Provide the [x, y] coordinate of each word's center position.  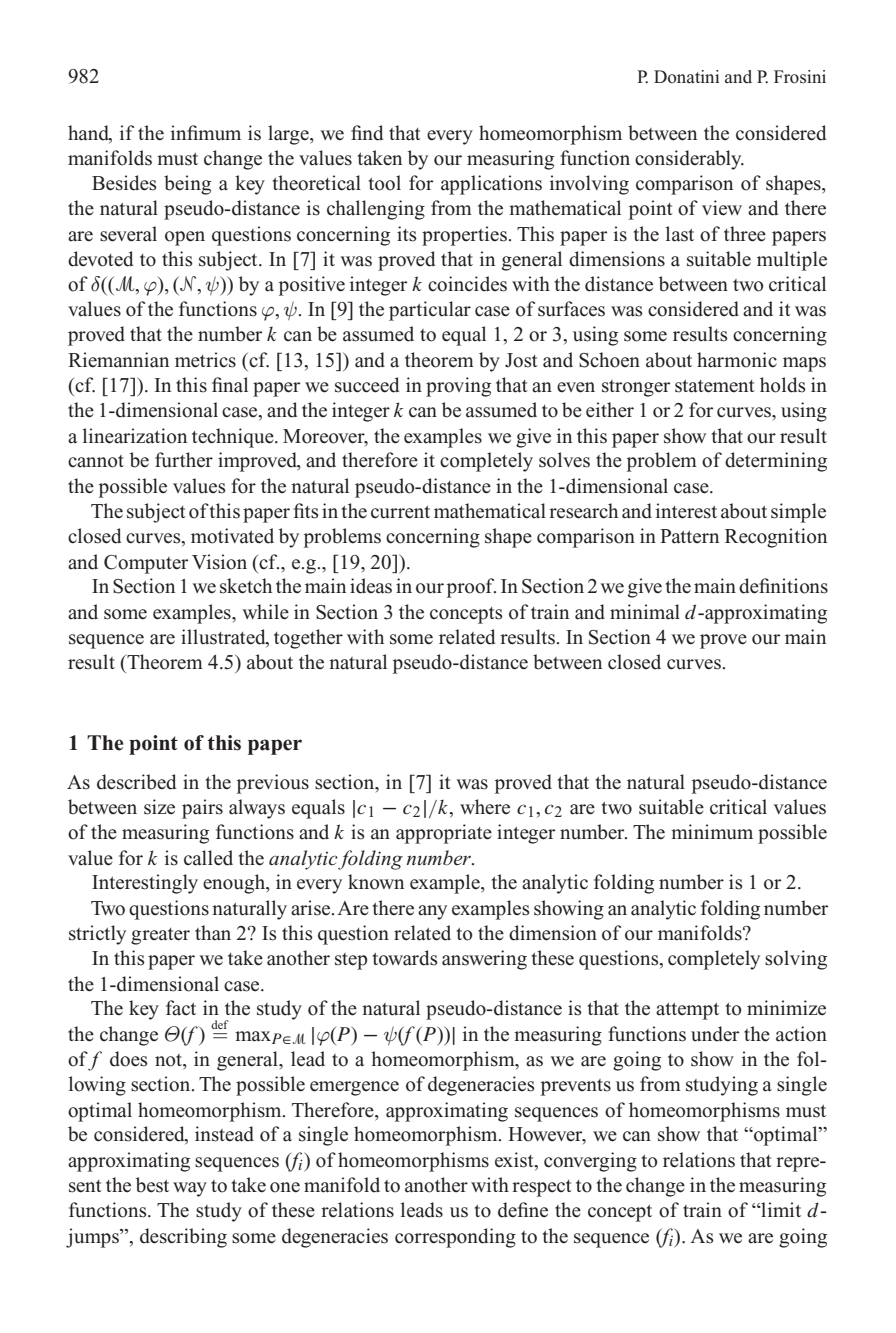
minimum [712, 832]
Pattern [689, 536]
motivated [232, 536]
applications [491, 185]
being [187, 185]
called [208, 858]
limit [780, 1209]
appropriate [444, 834]
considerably [689, 160]
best [152, 1185]
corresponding [455, 1238]
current [400, 512]
